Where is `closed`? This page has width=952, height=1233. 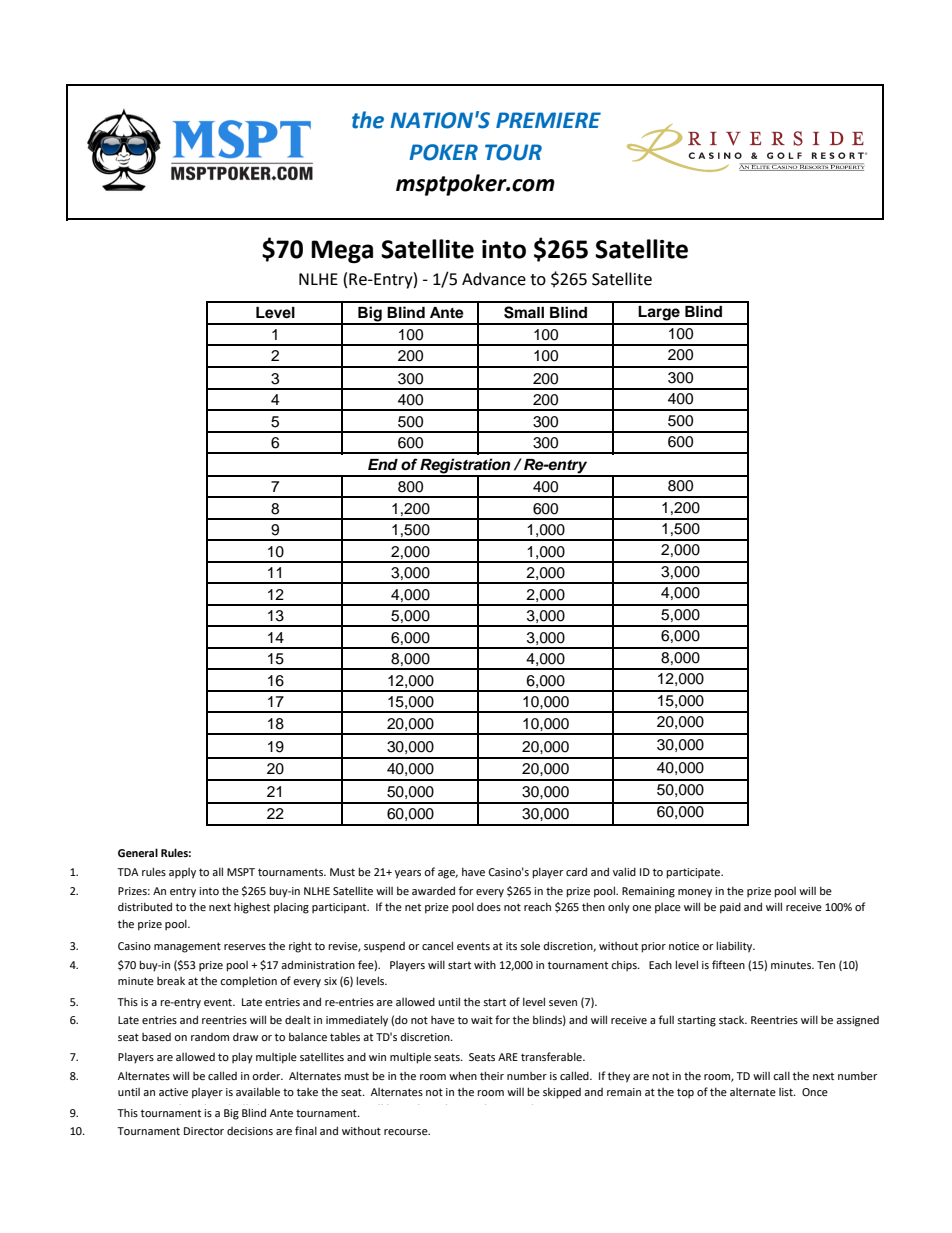 closed is located at coordinates (214, 1110).
